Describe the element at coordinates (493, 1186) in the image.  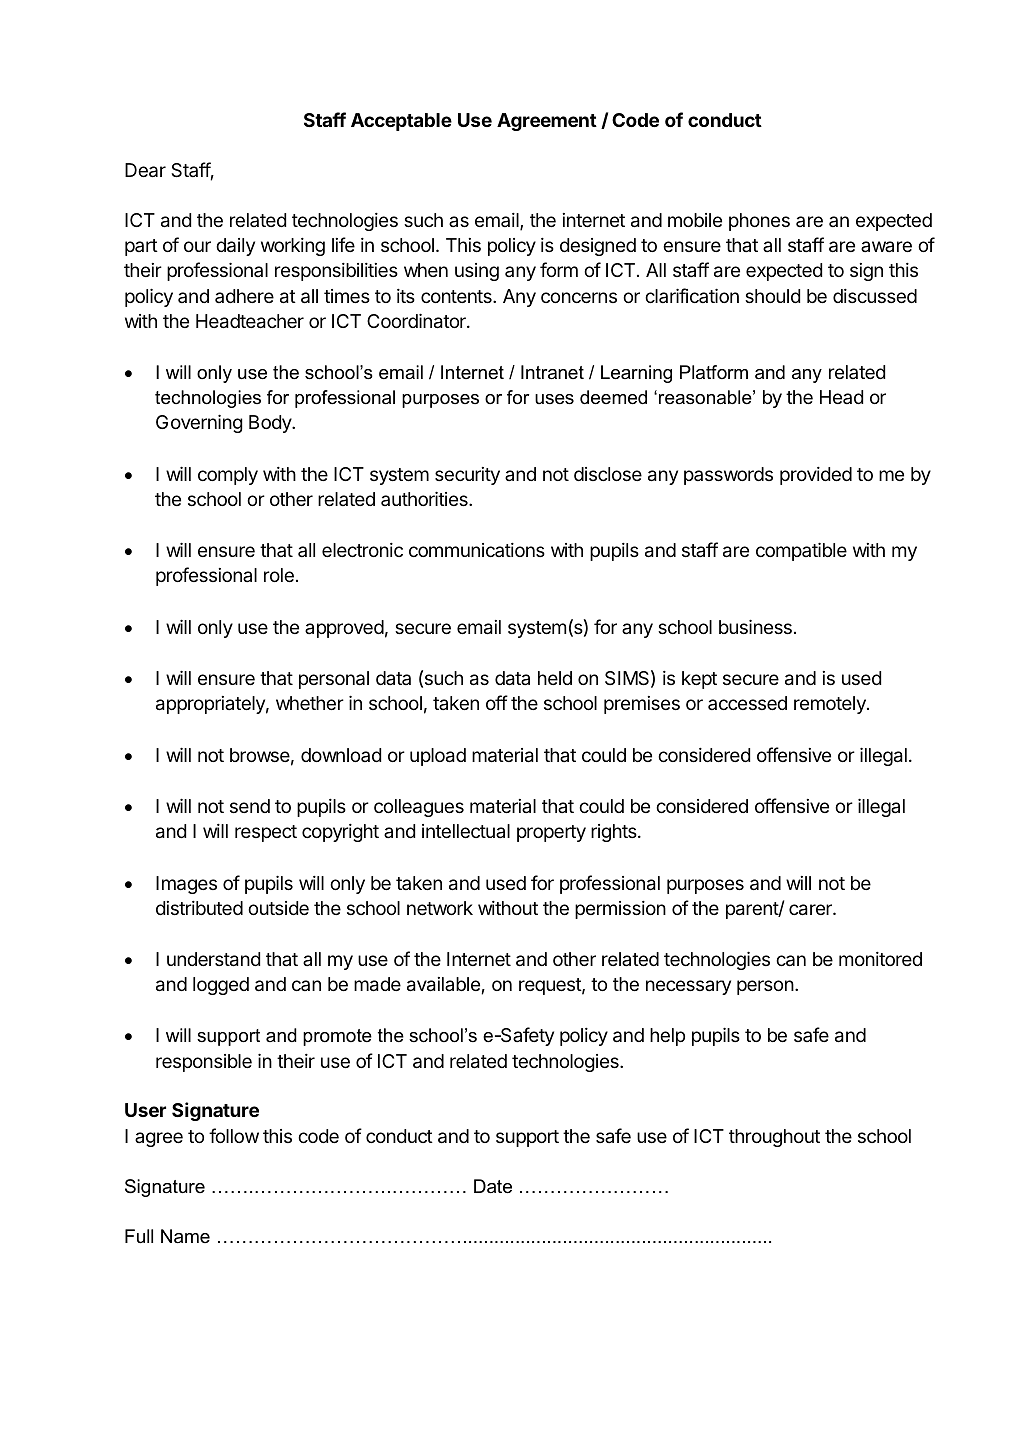
I see `Date` at that location.
